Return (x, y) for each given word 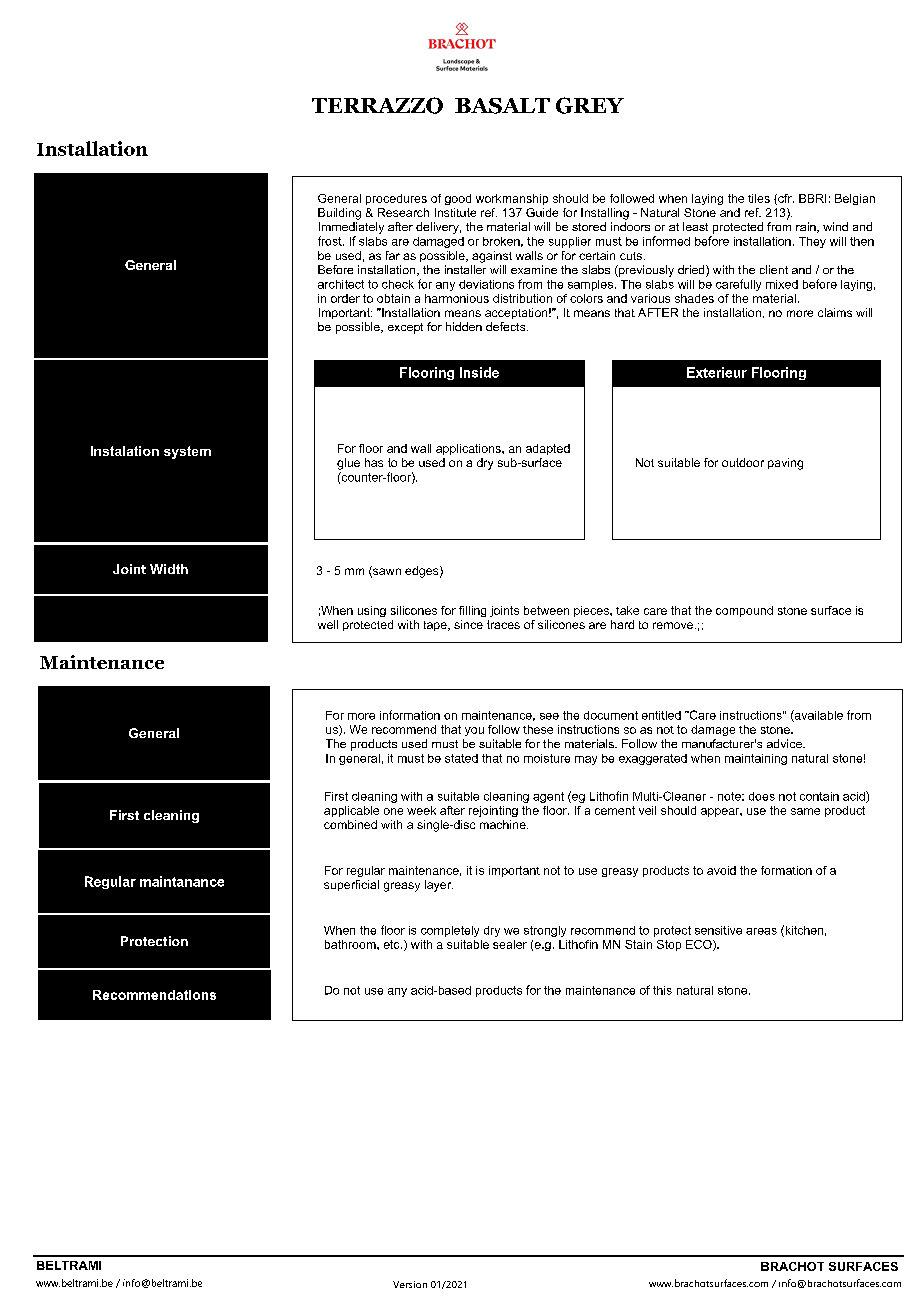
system (187, 452)
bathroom (351, 944)
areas (761, 931)
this (662, 990)
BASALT (502, 106)
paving (785, 464)
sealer (510, 944)
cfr (785, 199)
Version (410, 1284)
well (328, 624)
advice (785, 743)
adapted (548, 449)
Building (339, 214)
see (549, 716)
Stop (669, 945)
